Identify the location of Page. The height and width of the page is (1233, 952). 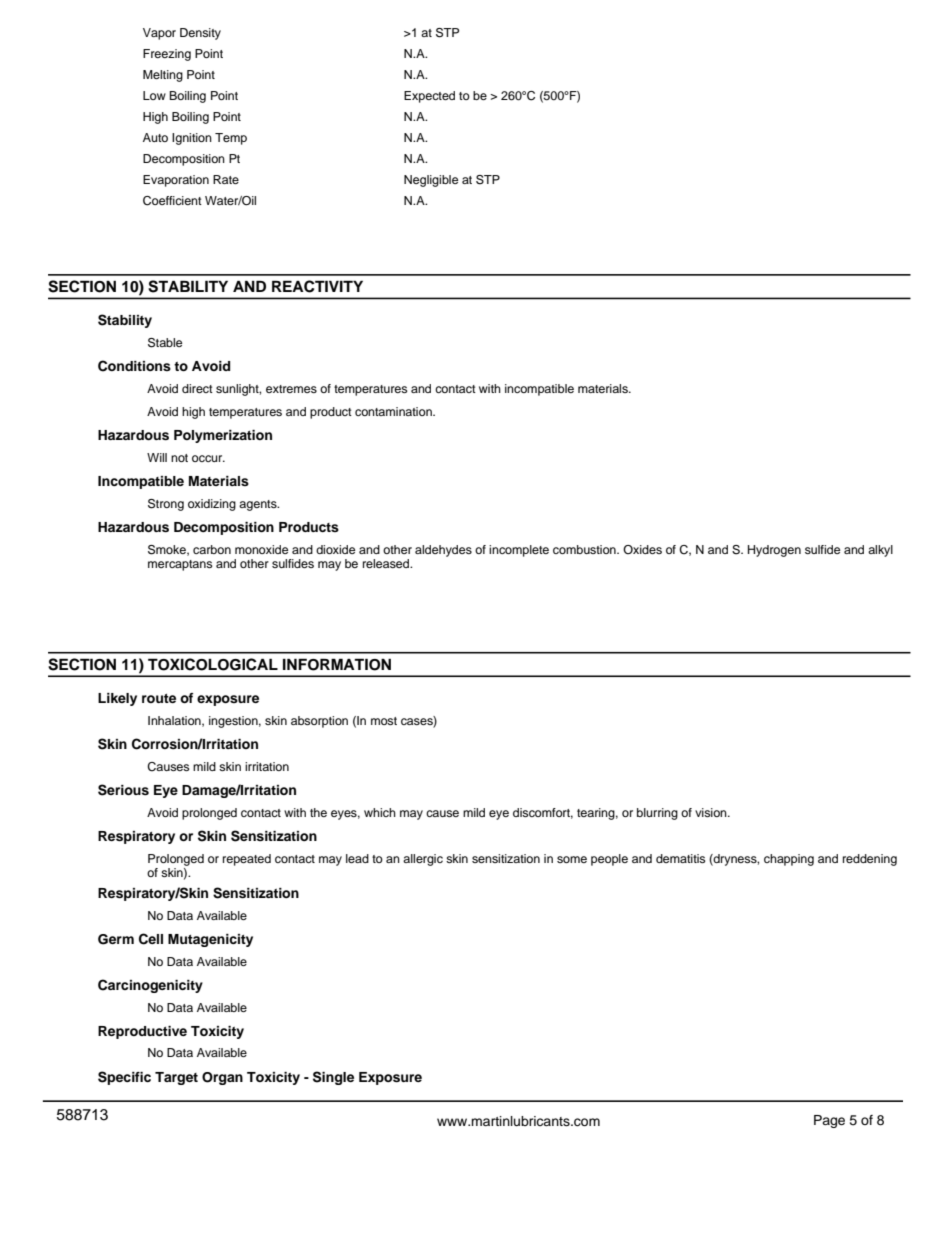
(829, 1121).
